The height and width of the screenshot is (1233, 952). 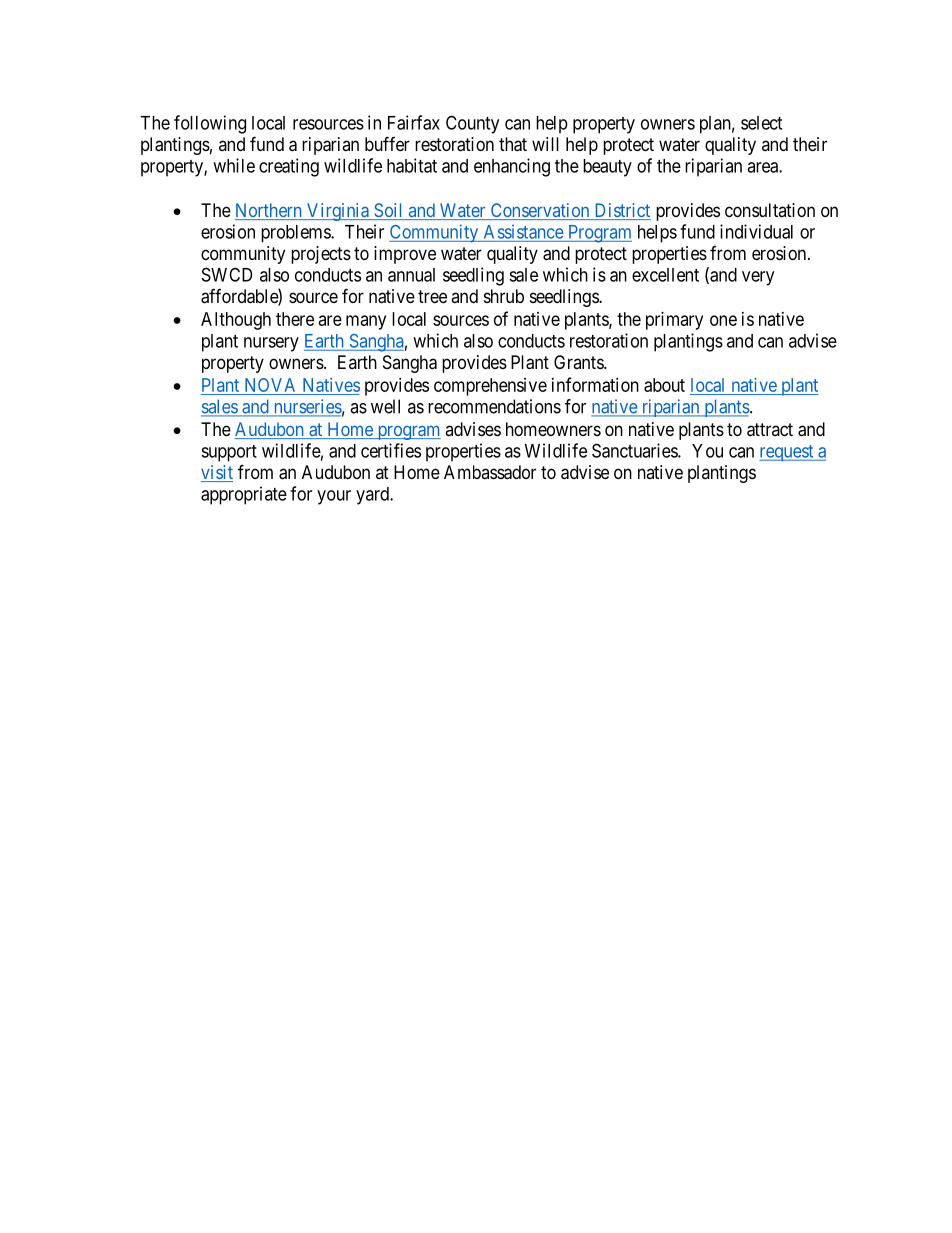 I want to click on projects, so click(x=321, y=255).
